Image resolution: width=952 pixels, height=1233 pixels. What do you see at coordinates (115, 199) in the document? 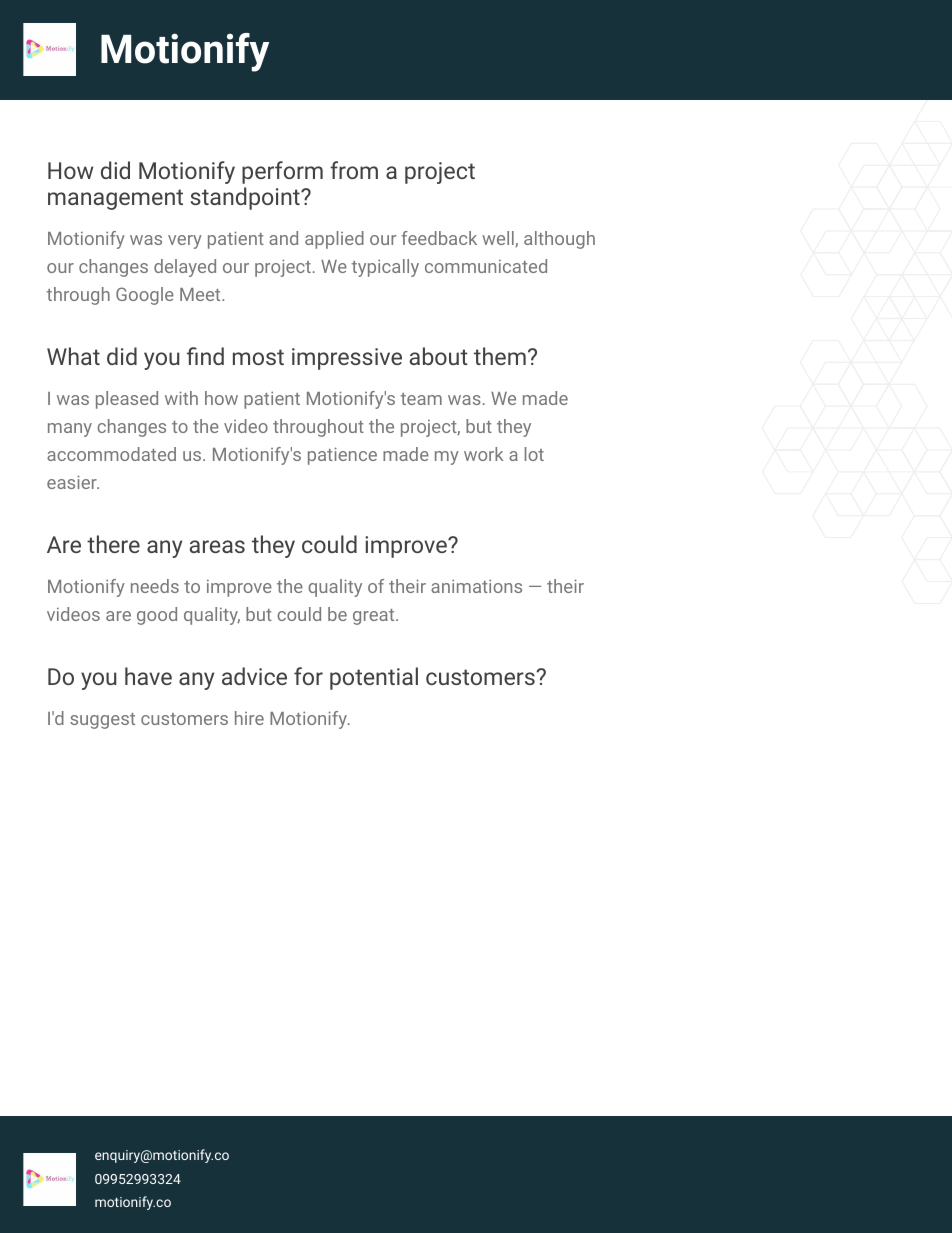
I see `management` at bounding box center [115, 199].
